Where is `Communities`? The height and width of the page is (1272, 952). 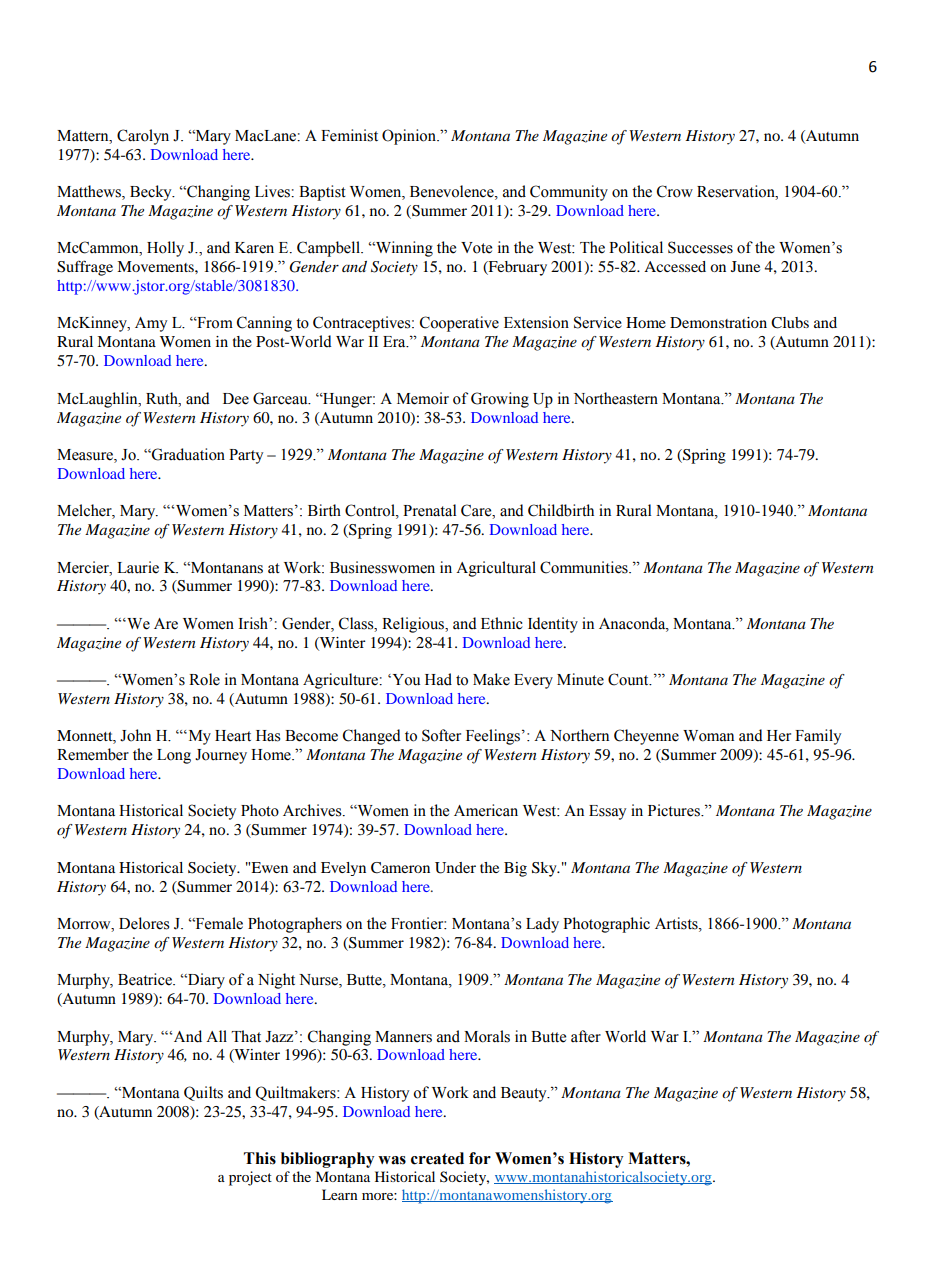
Communities is located at coordinates (585, 567).
